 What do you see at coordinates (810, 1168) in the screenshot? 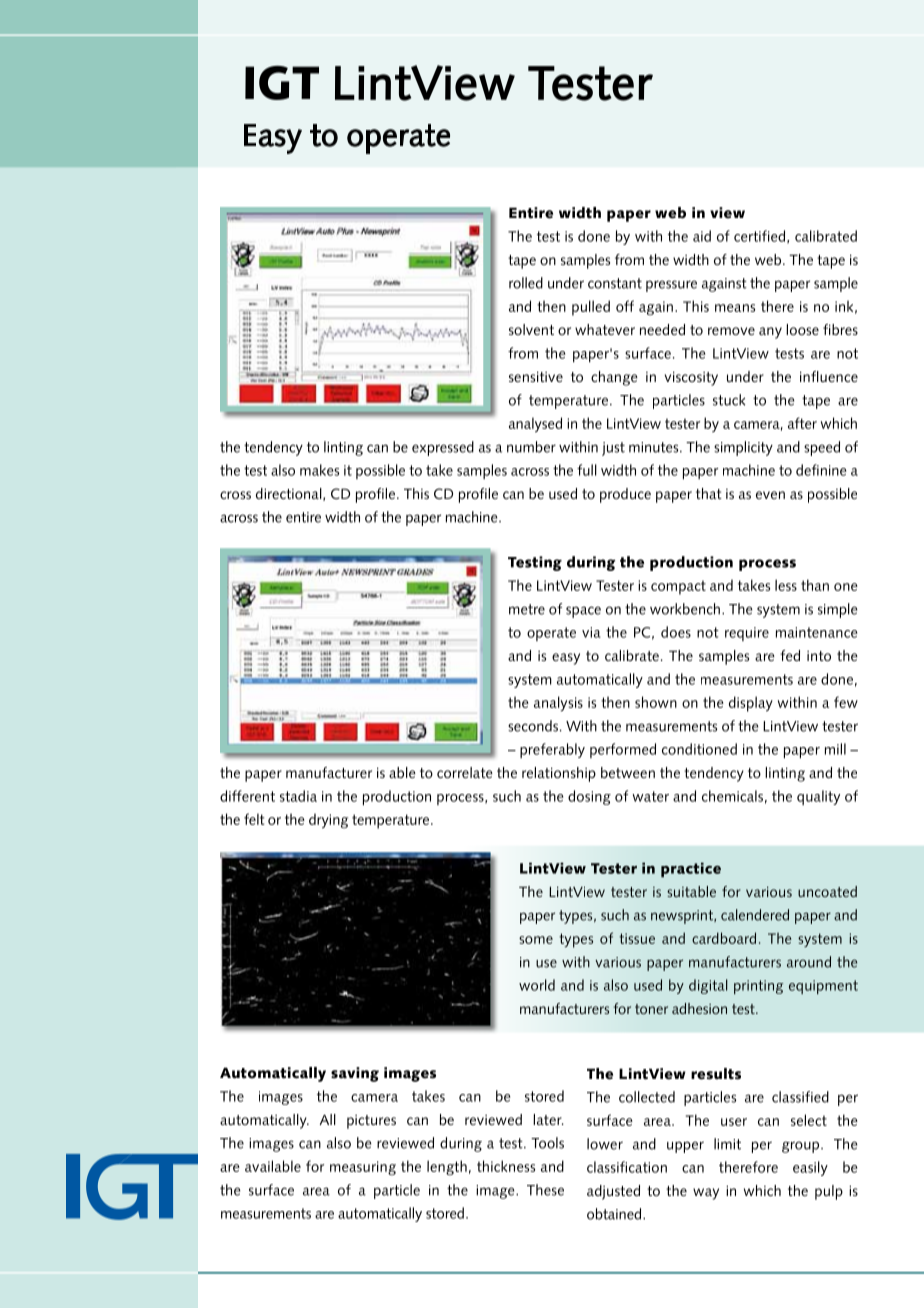
I see `easily` at bounding box center [810, 1168].
